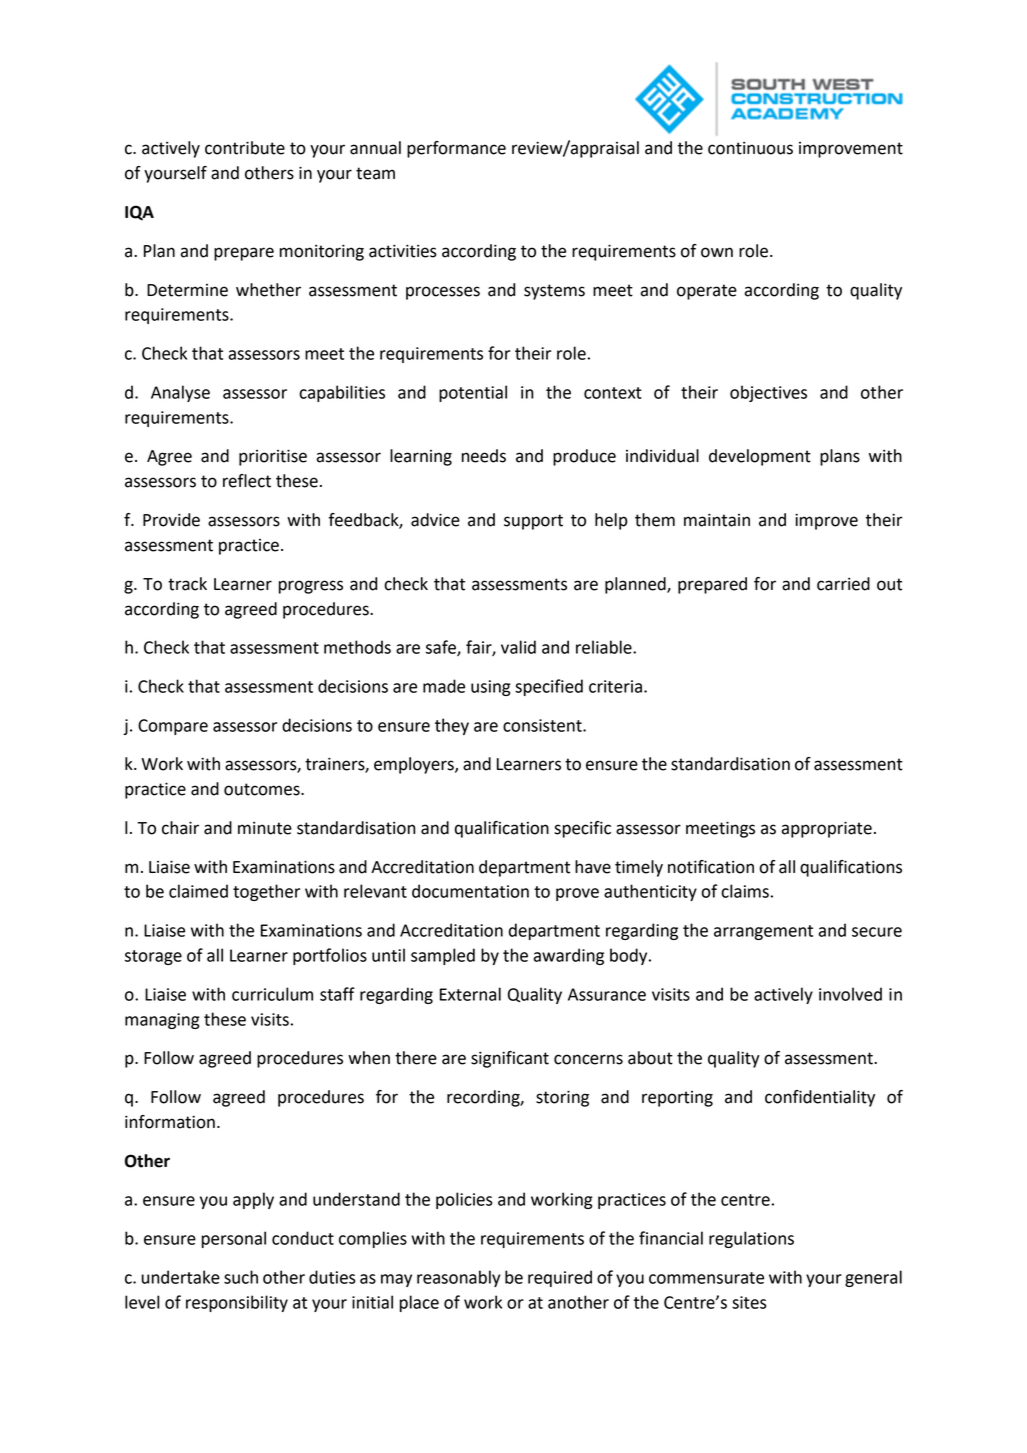 This screenshot has width=1027, height=1453. What do you see at coordinates (245, 148) in the screenshot?
I see `contribute` at bounding box center [245, 148].
